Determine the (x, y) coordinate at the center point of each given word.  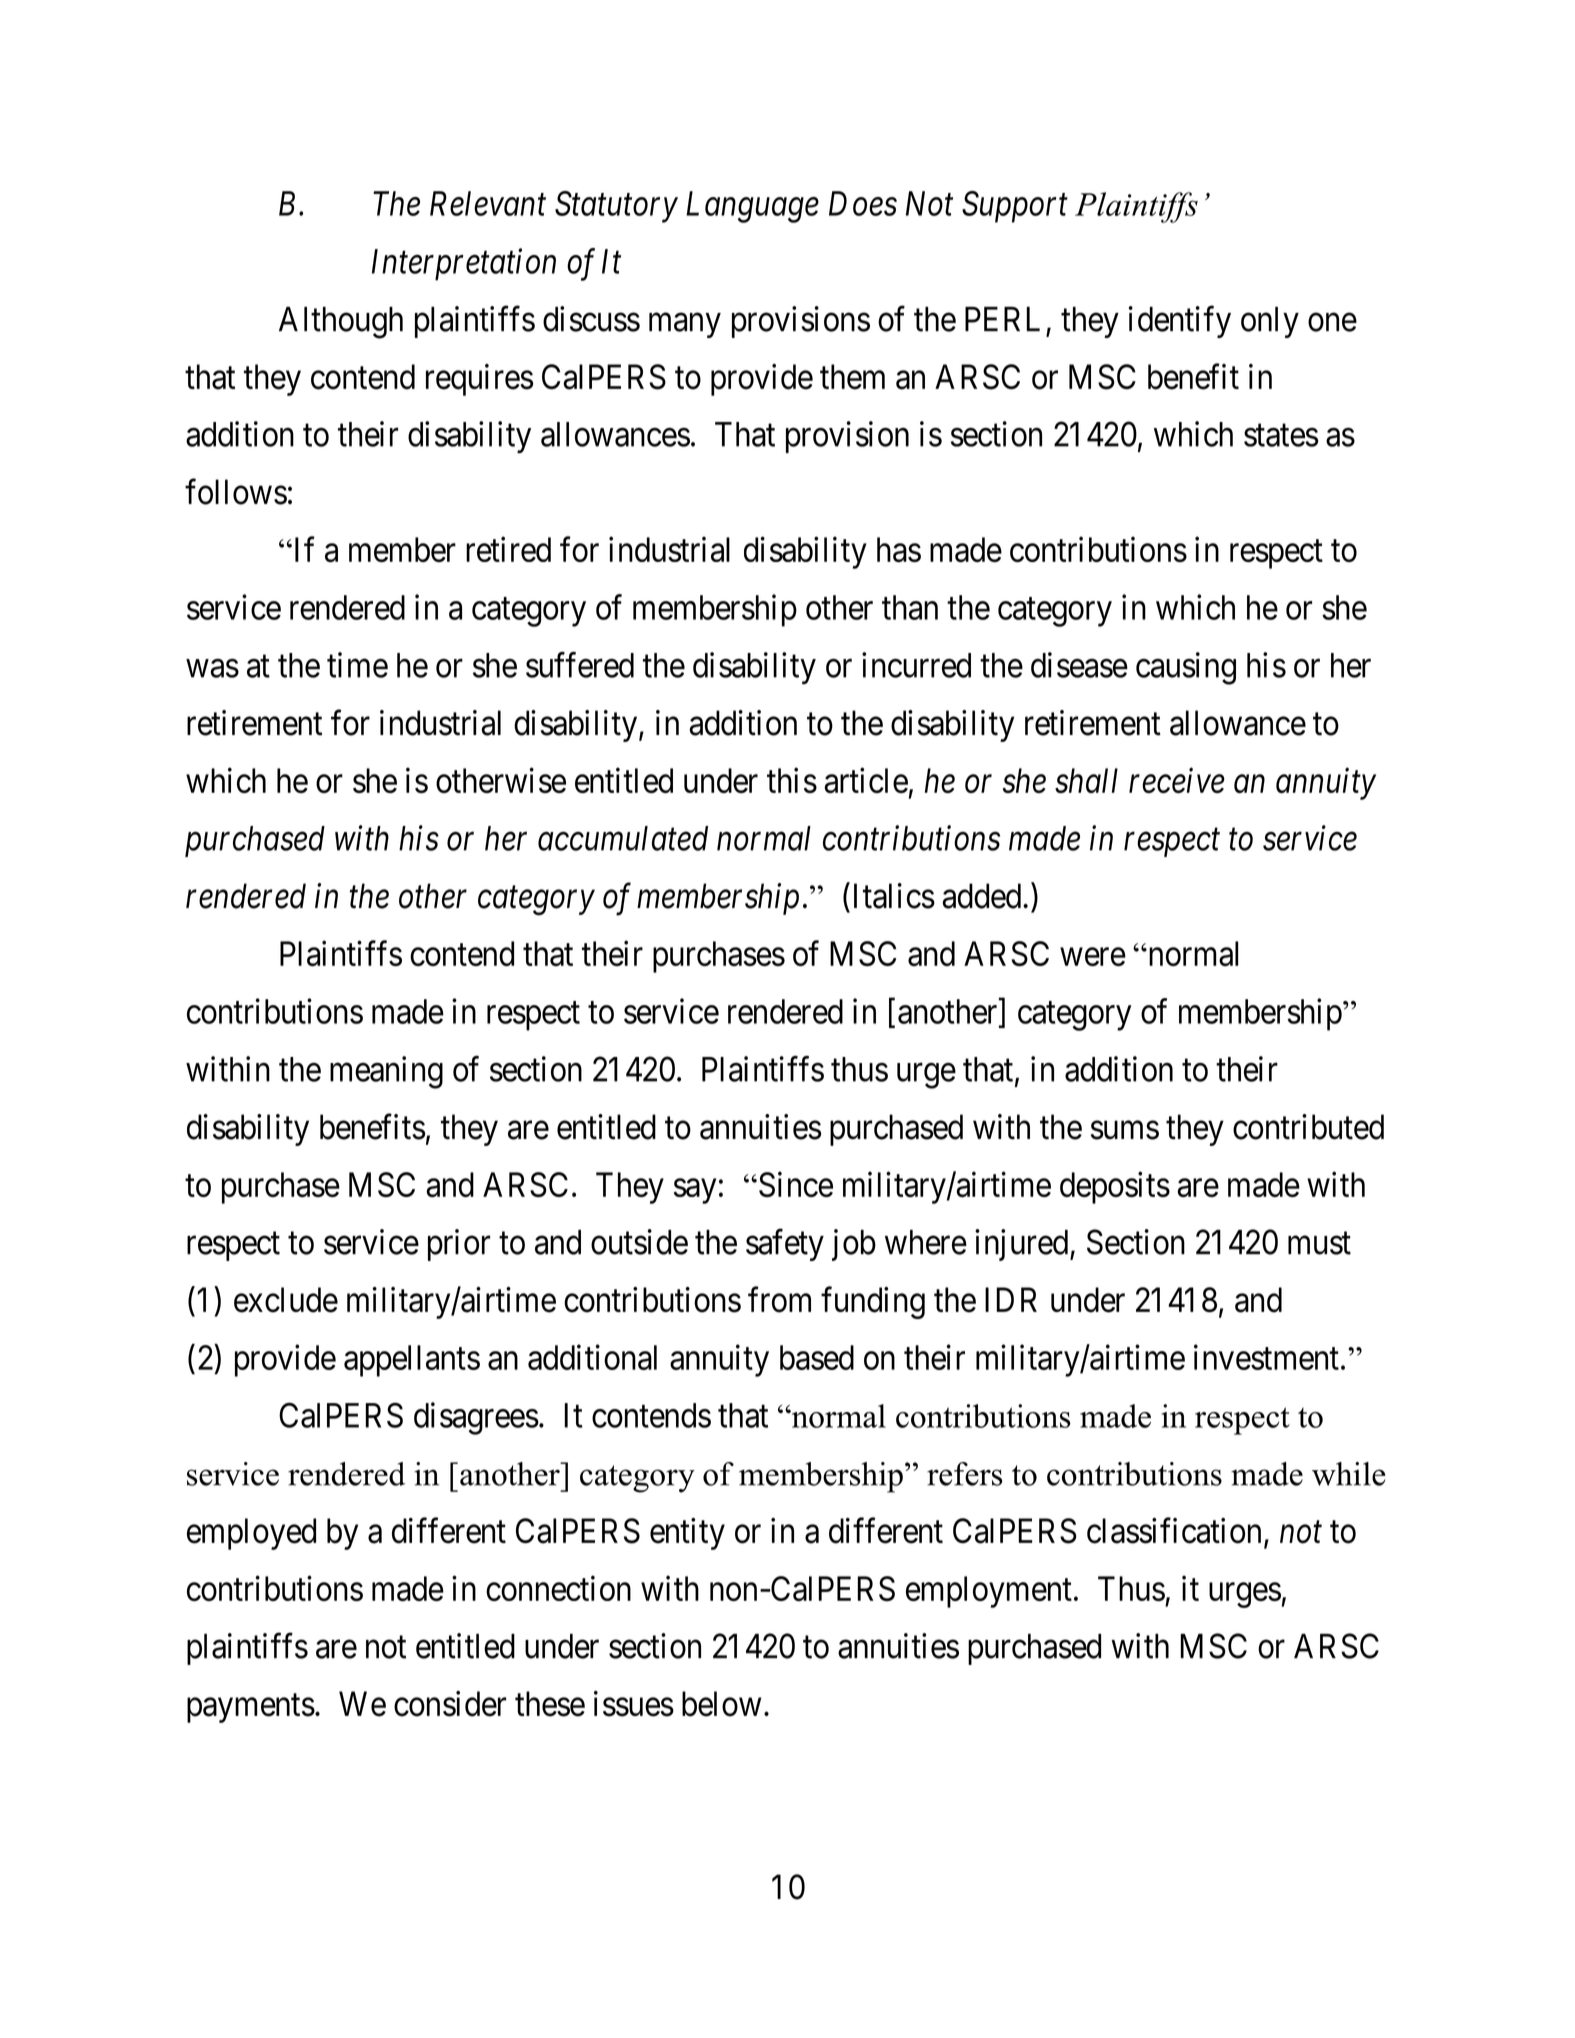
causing (1186, 668)
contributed (1308, 1127)
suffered (580, 665)
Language (752, 207)
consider (450, 1704)
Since (796, 1184)
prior (459, 1245)
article (866, 781)
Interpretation (464, 265)
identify (1180, 322)
